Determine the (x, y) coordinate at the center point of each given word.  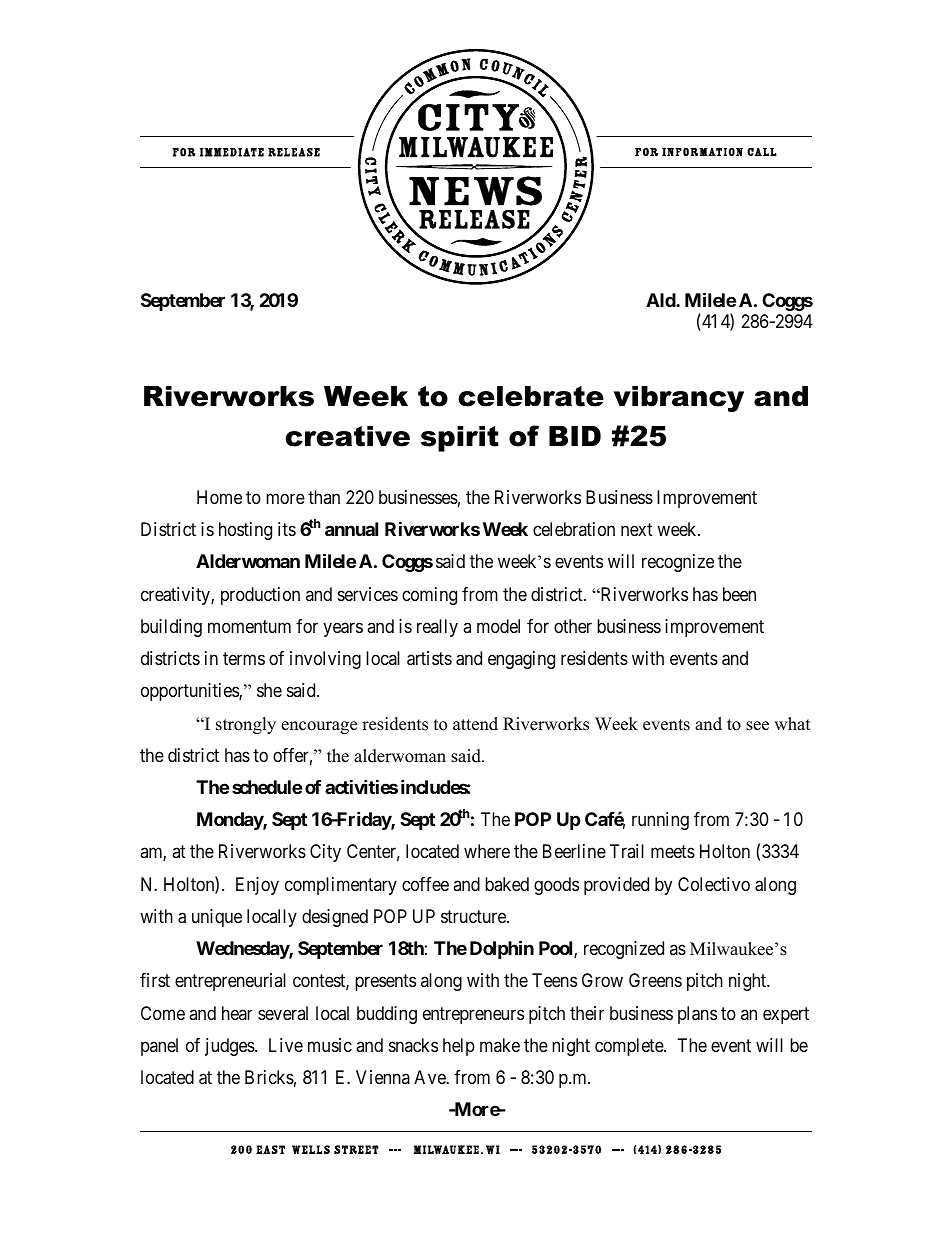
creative (347, 436)
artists (429, 658)
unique (217, 918)
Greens (655, 980)
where (487, 851)
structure (474, 916)
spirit (460, 439)
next (637, 529)
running (660, 821)
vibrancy (679, 399)
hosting (245, 531)
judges (230, 1047)
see (757, 726)
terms (244, 658)
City (325, 853)
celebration (574, 529)
